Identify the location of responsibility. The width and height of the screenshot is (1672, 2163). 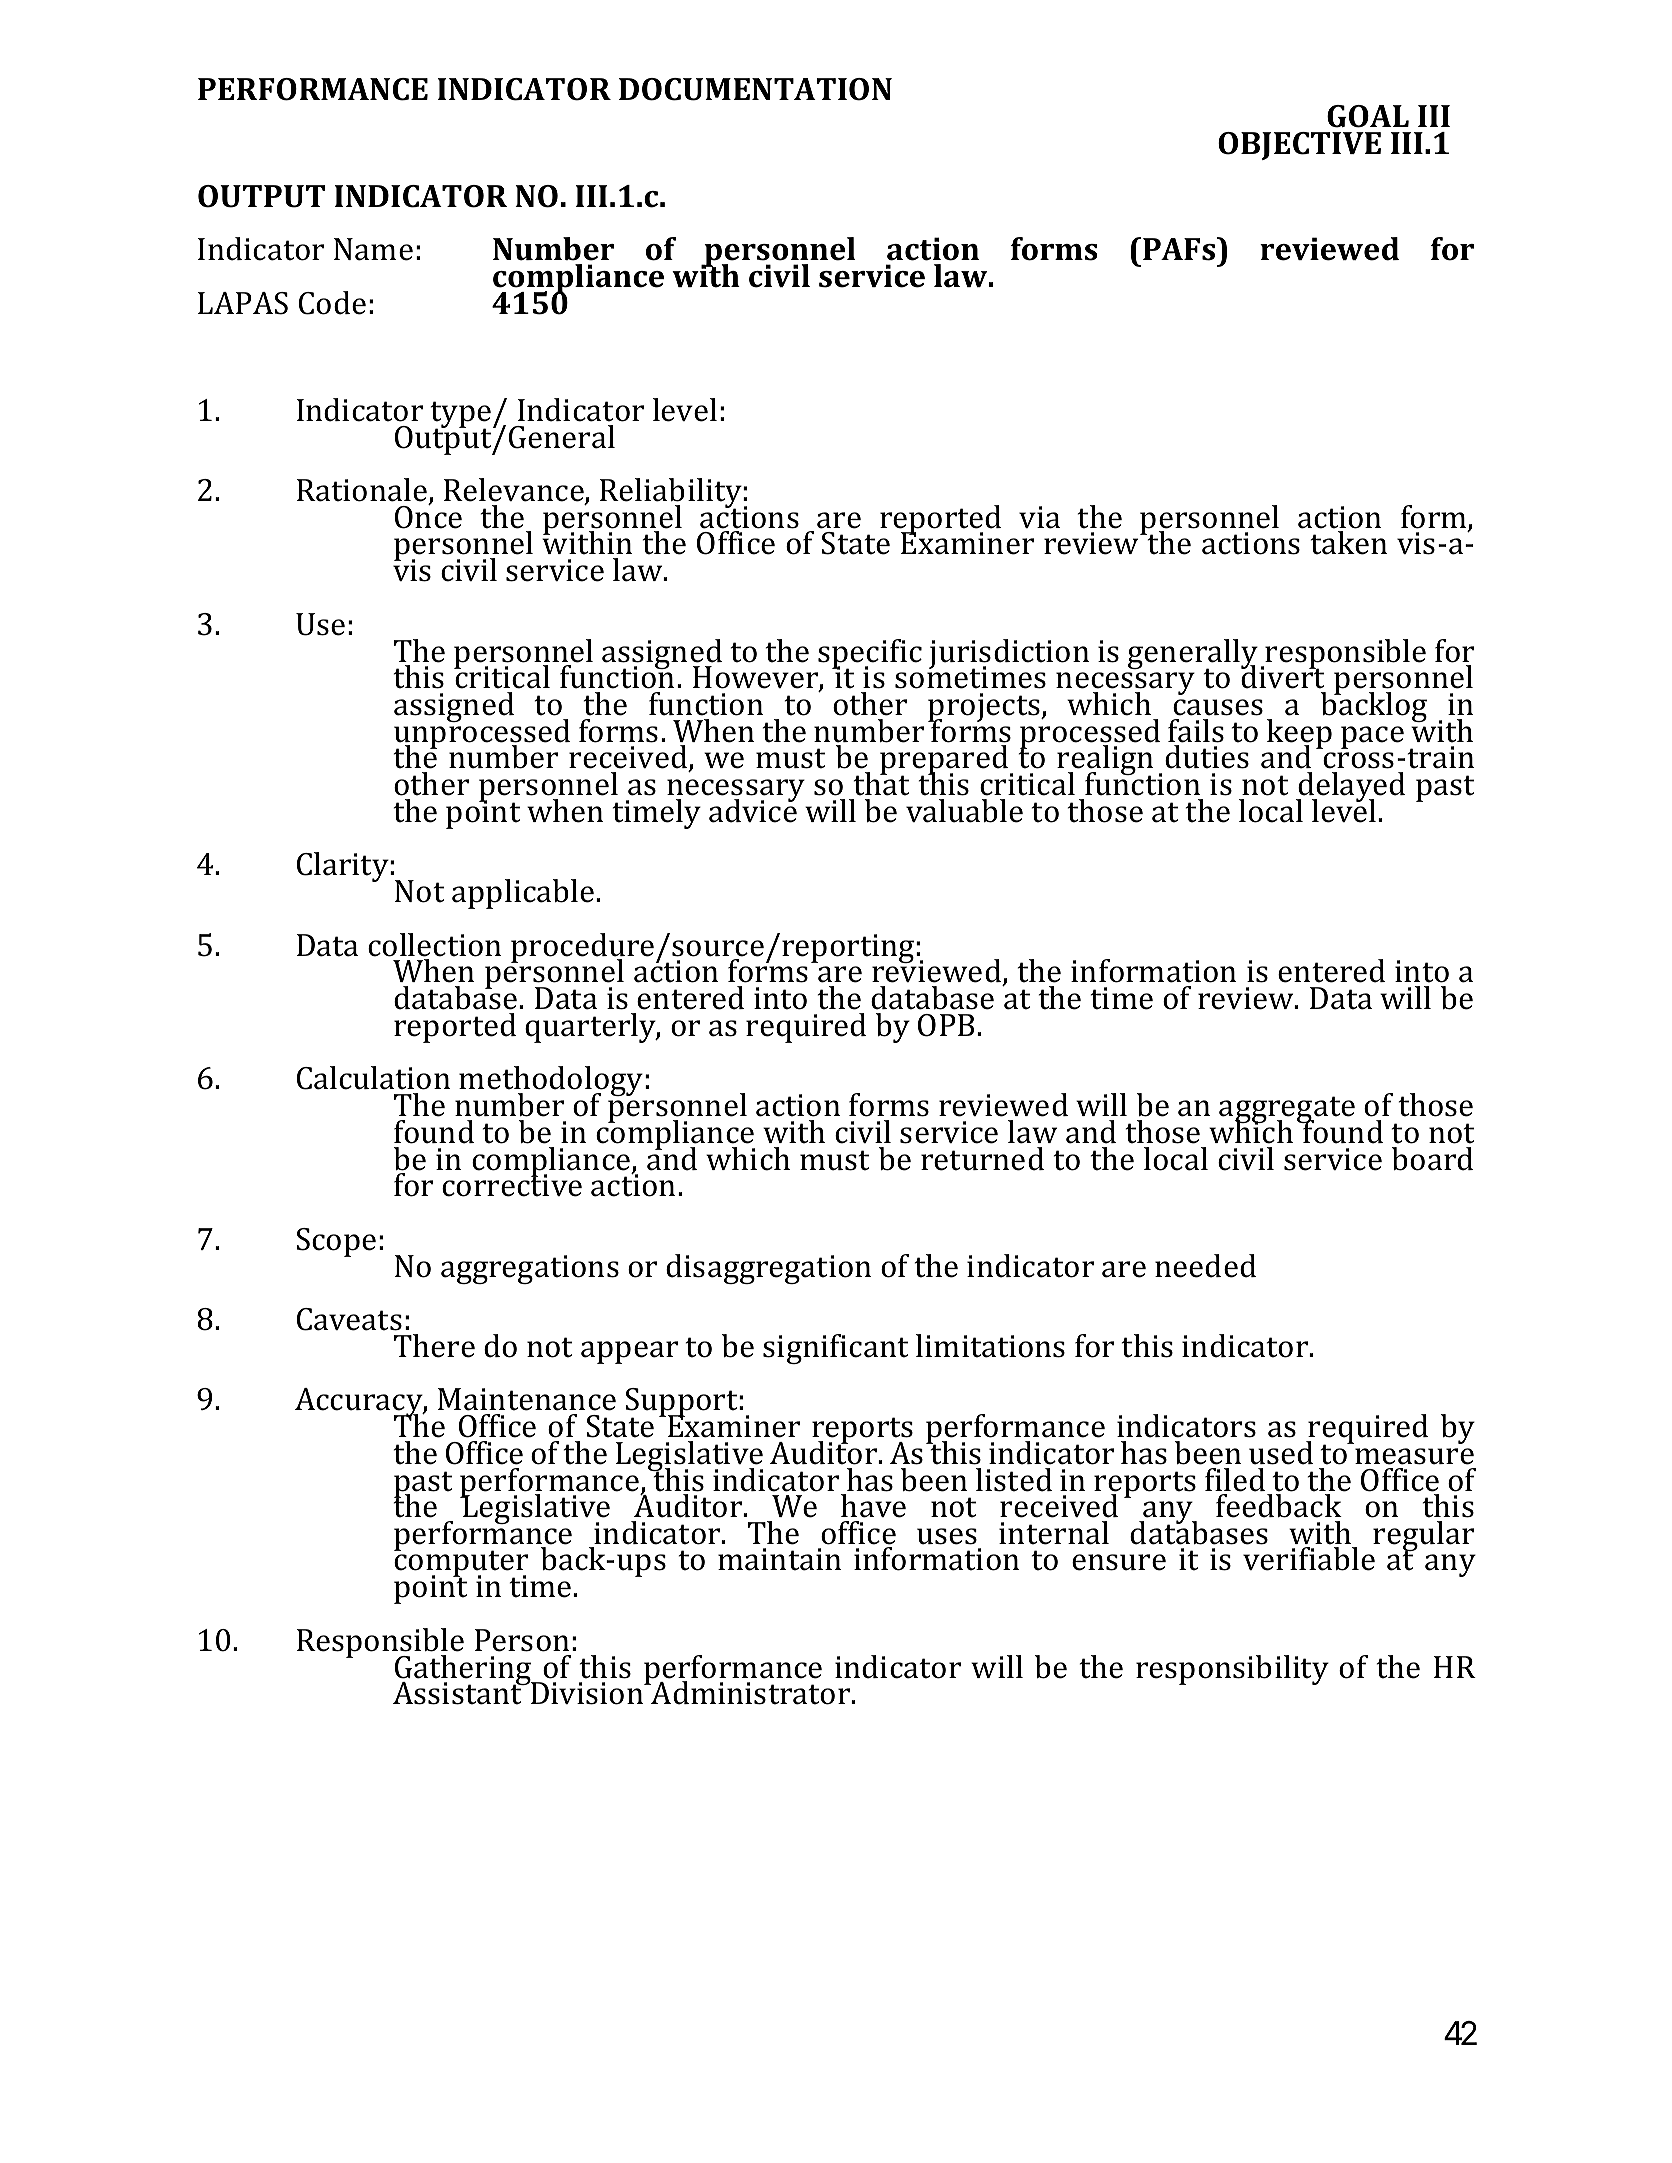
(1232, 1670).
